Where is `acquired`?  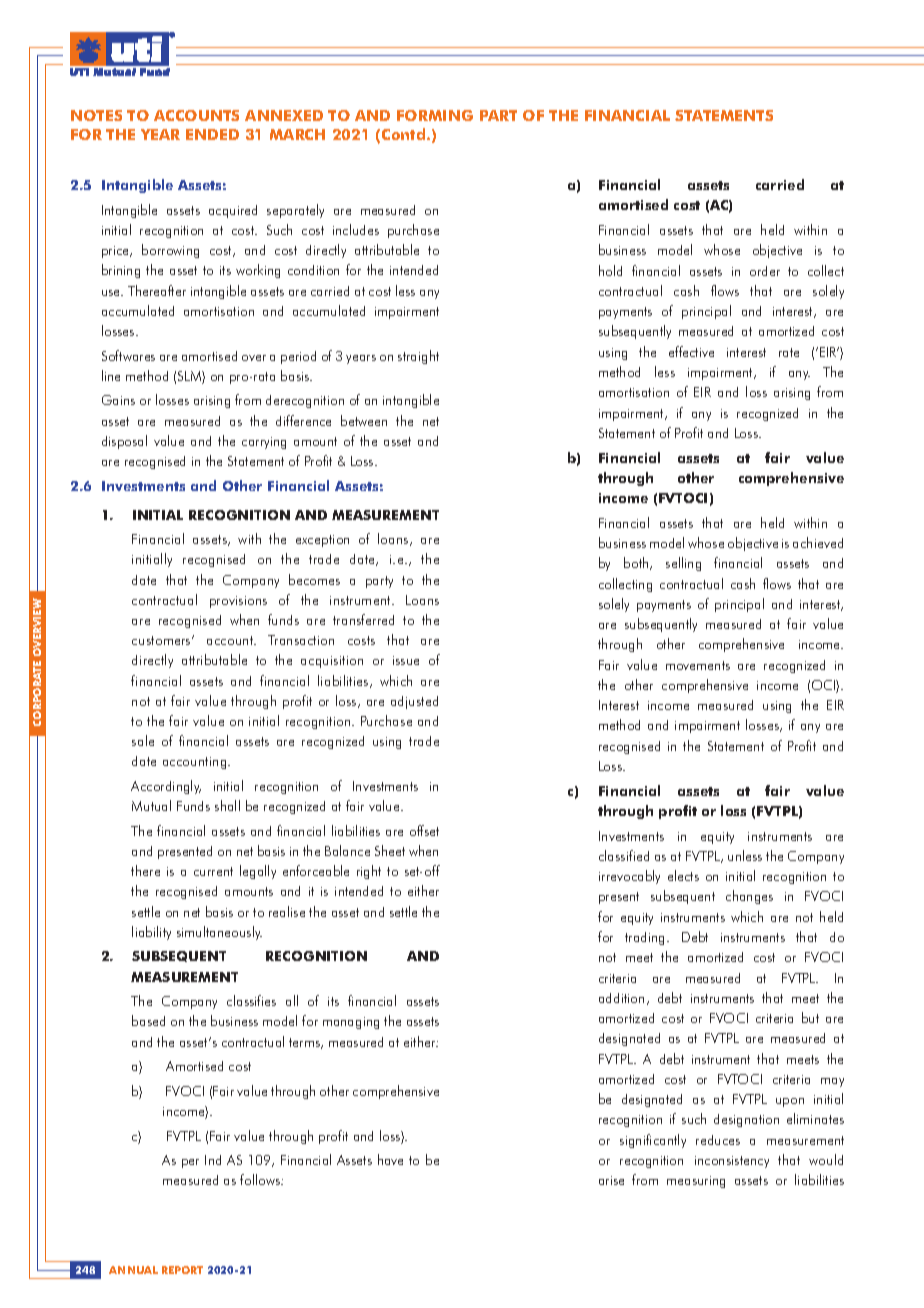
acquired is located at coordinates (233, 211).
